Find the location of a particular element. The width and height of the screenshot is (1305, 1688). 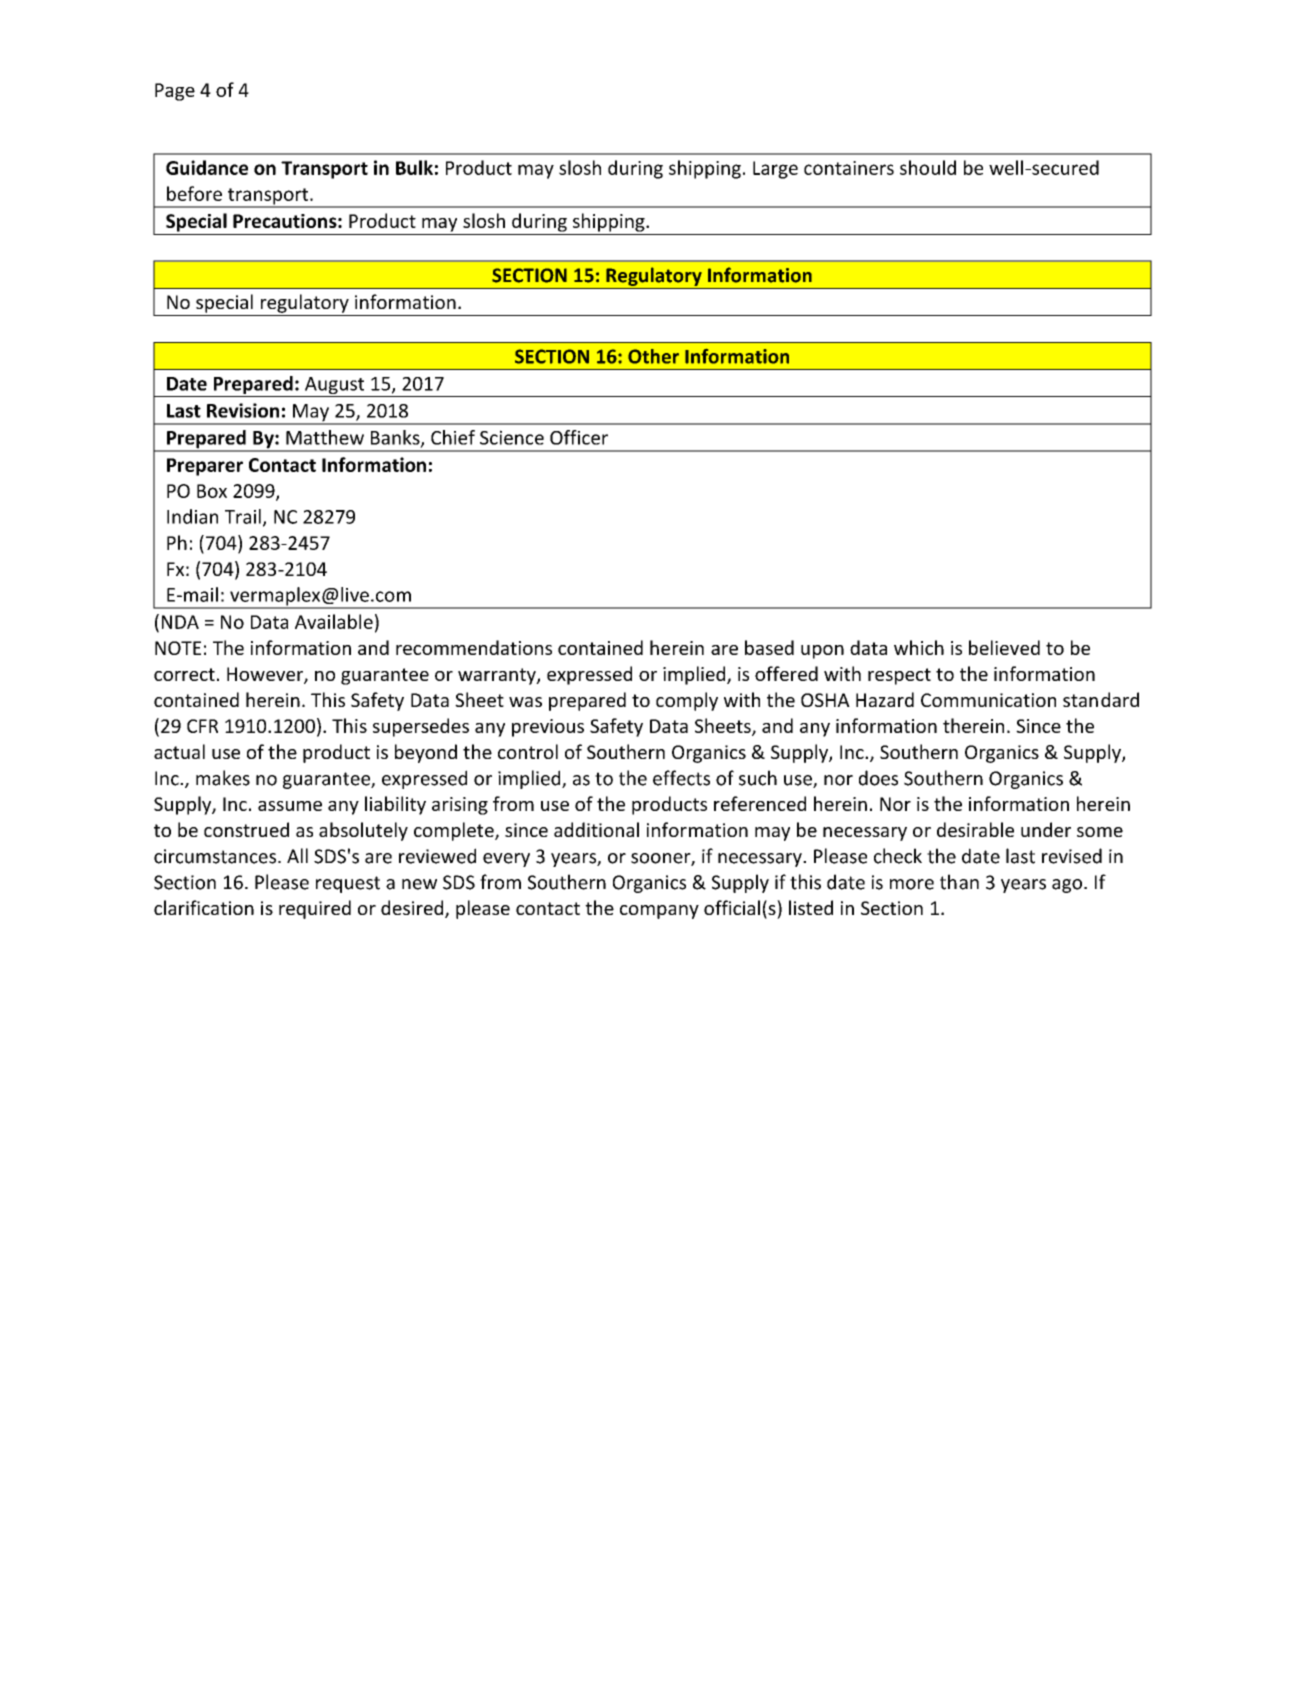

containers is located at coordinates (849, 168).
